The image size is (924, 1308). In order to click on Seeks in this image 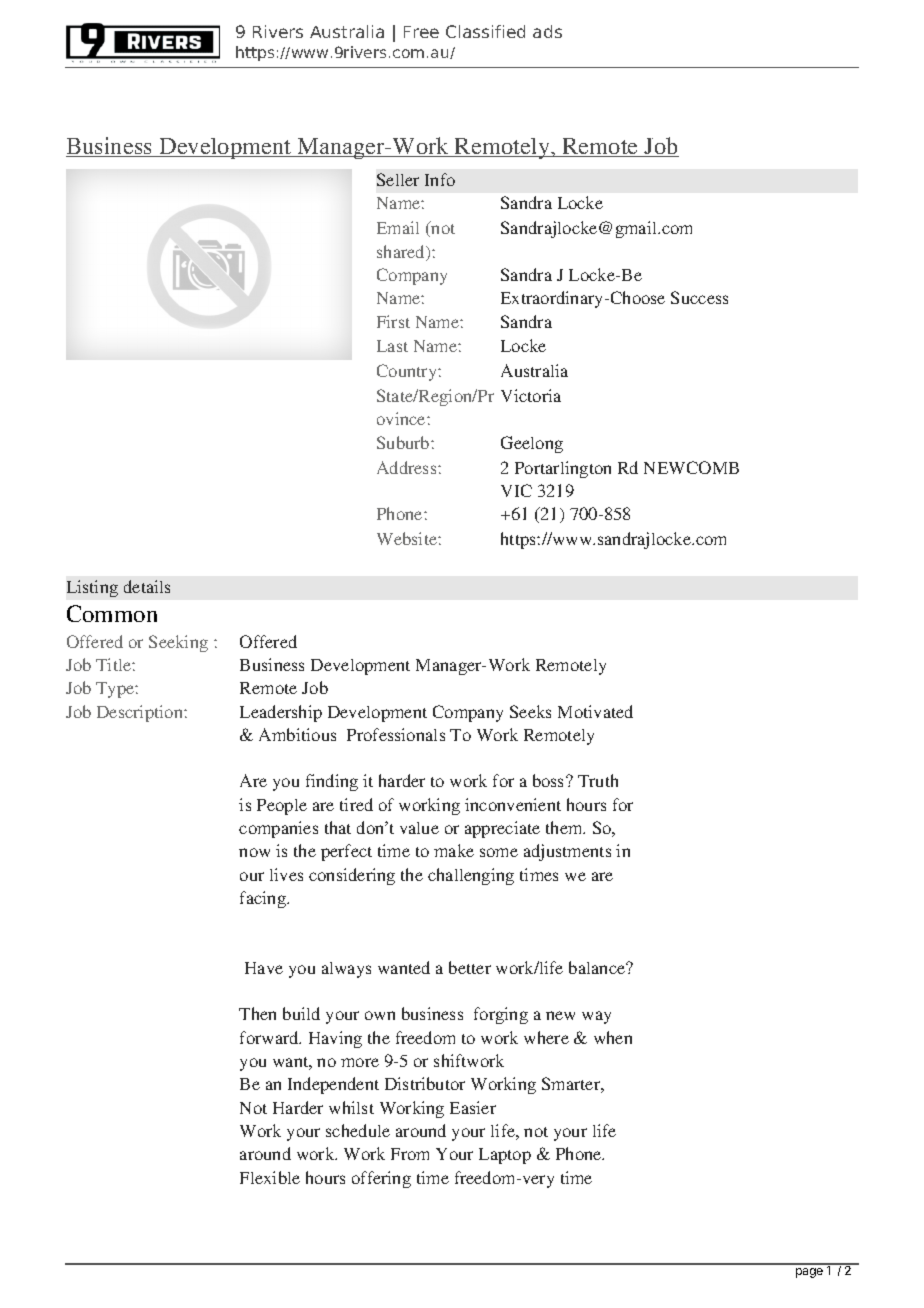, I will do `click(530, 711)`.
